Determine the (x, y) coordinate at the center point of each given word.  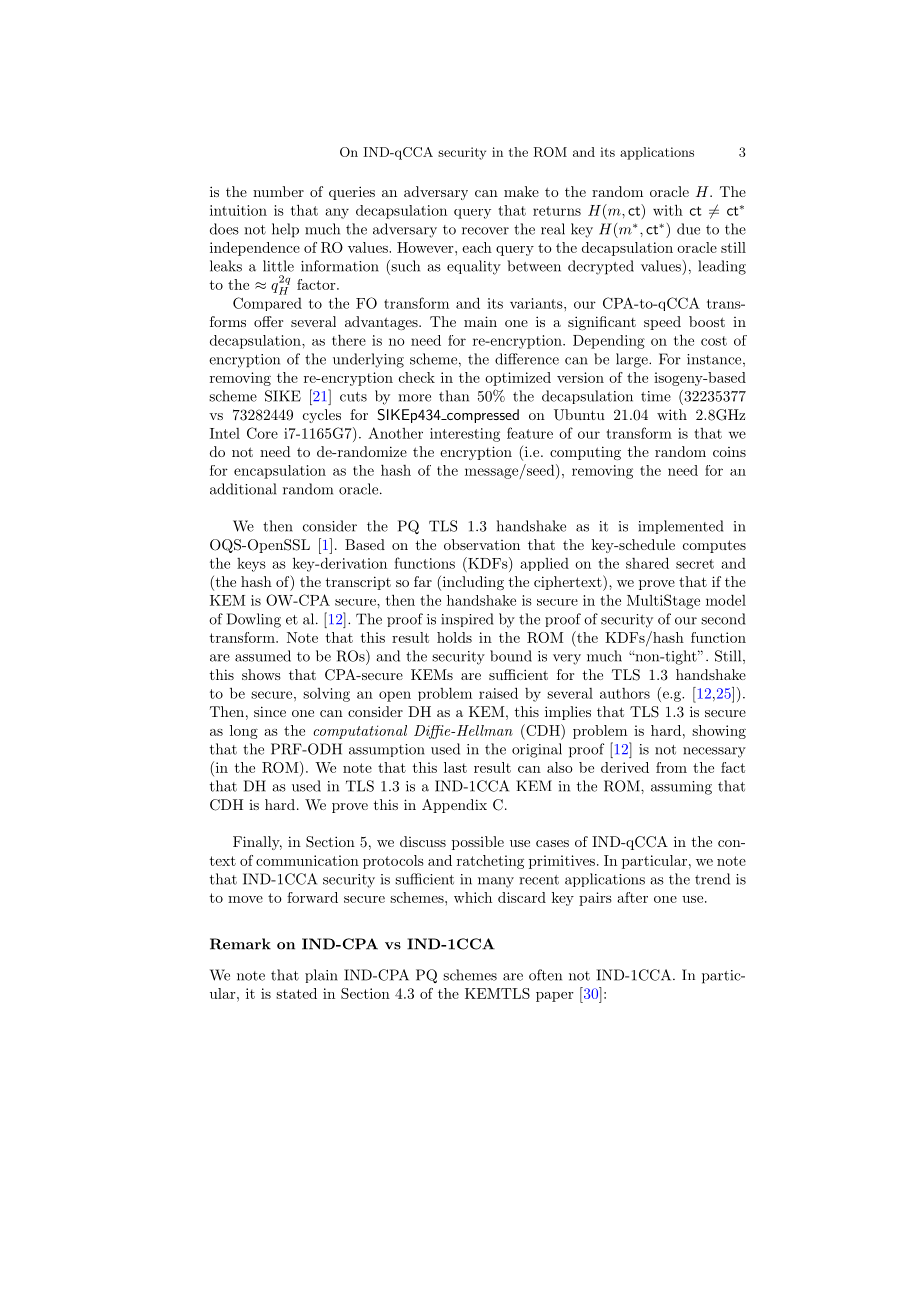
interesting (465, 435)
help (285, 230)
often (545, 975)
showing (719, 732)
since (270, 711)
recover (485, 231)
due (688, 229)
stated (296, 993)
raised (498, 693)
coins (729, 452)
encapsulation (280, 472)
